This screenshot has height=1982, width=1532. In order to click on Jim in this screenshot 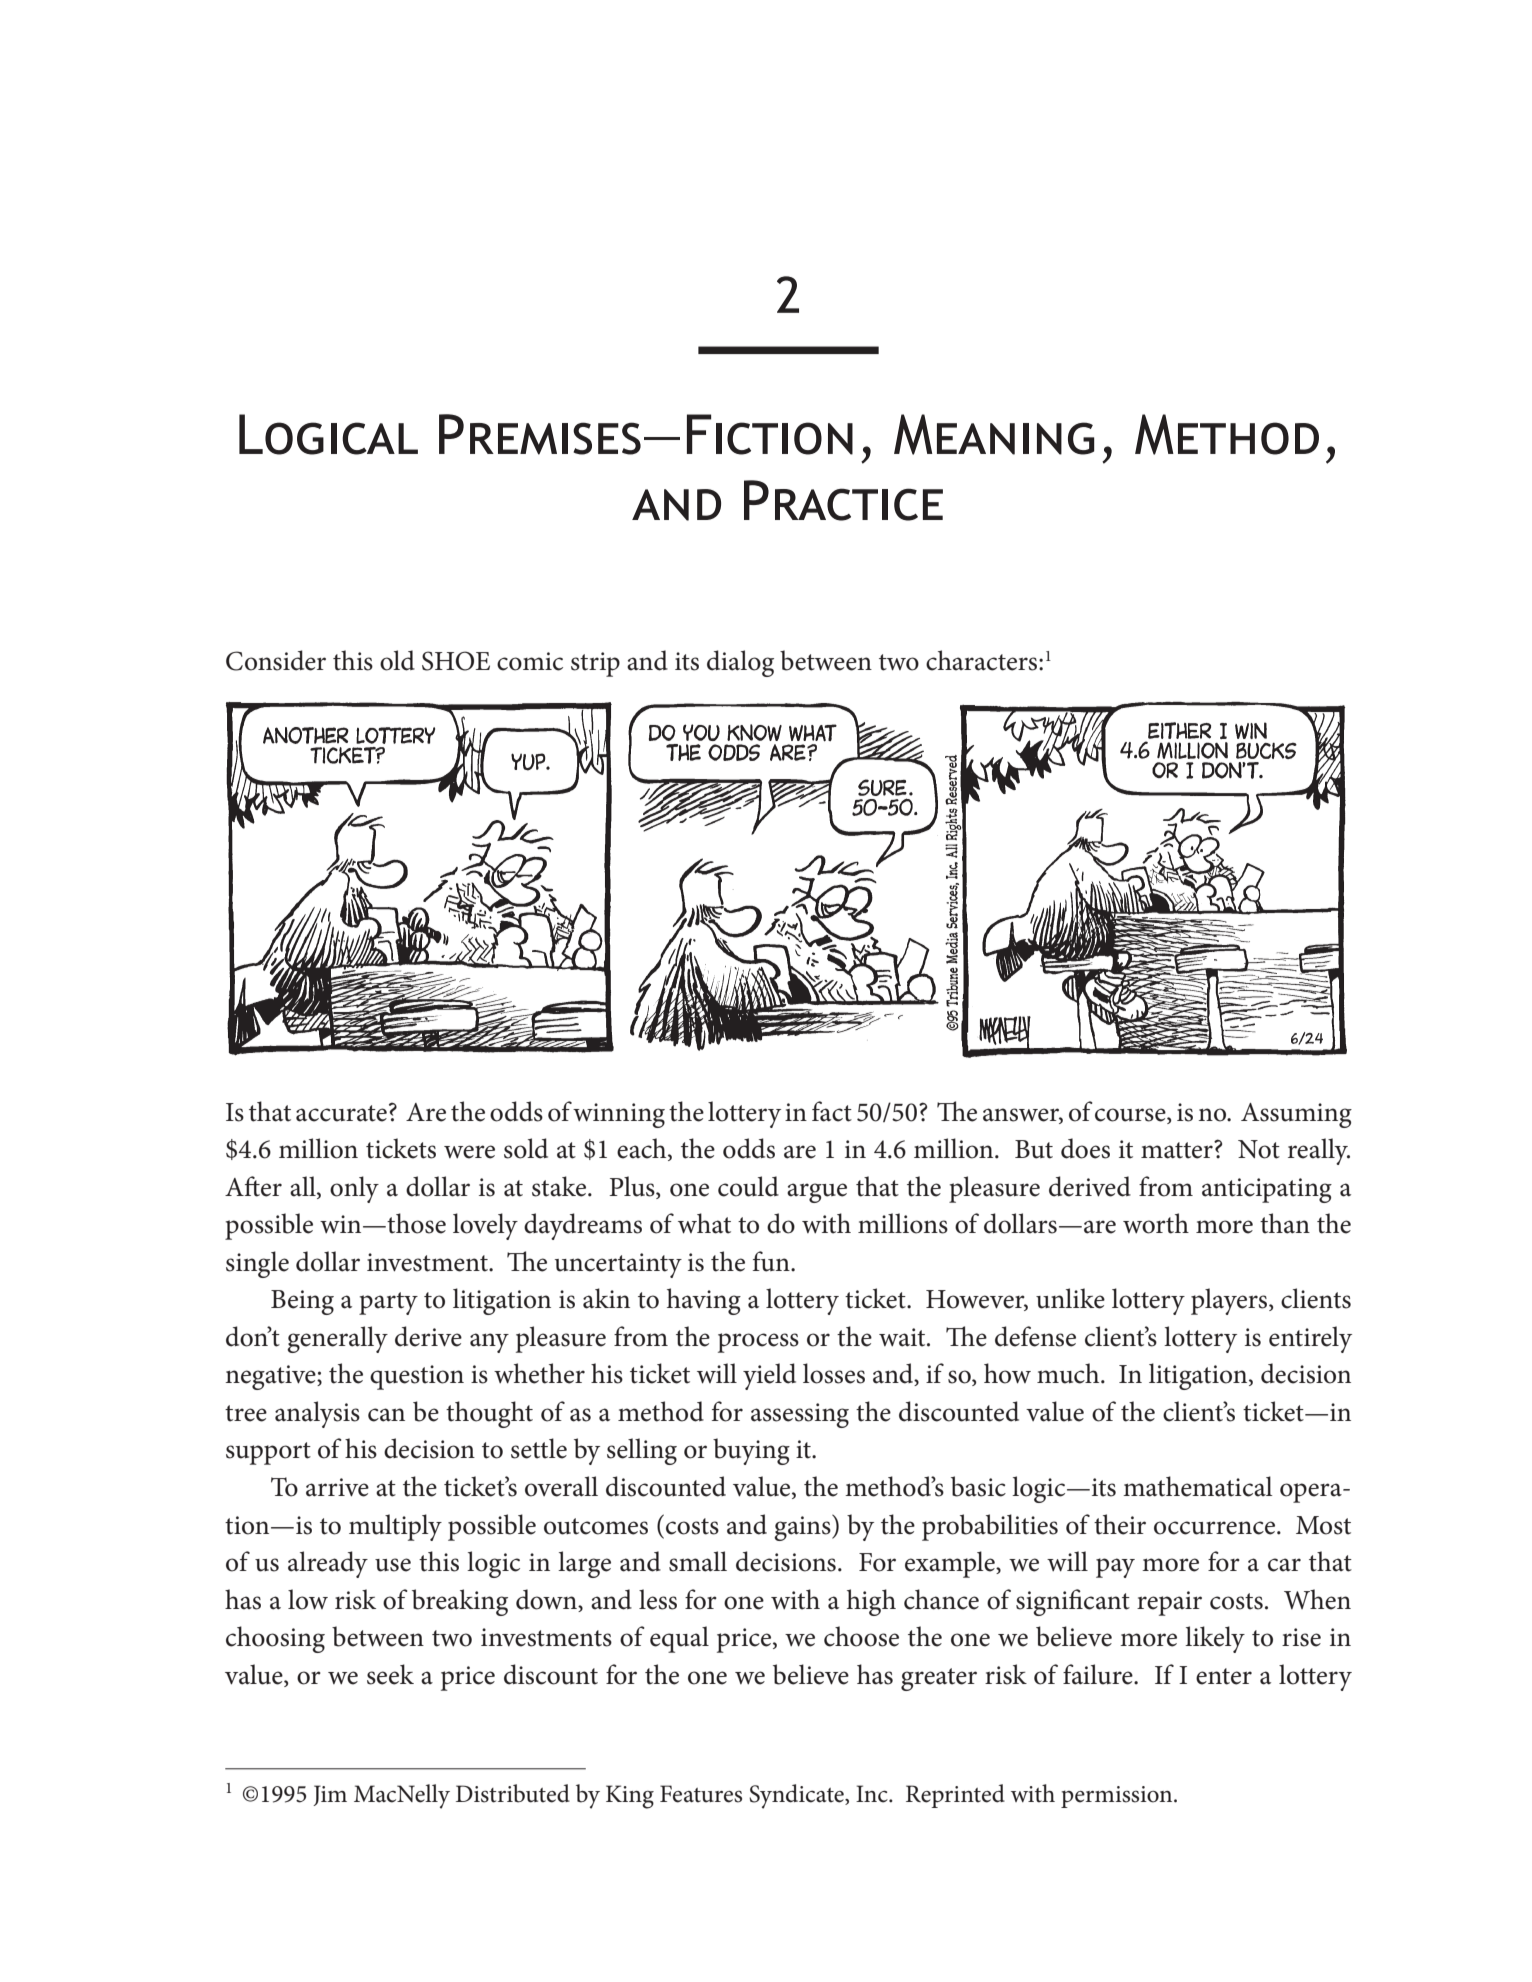, I will do `click(330, 1795)`.
